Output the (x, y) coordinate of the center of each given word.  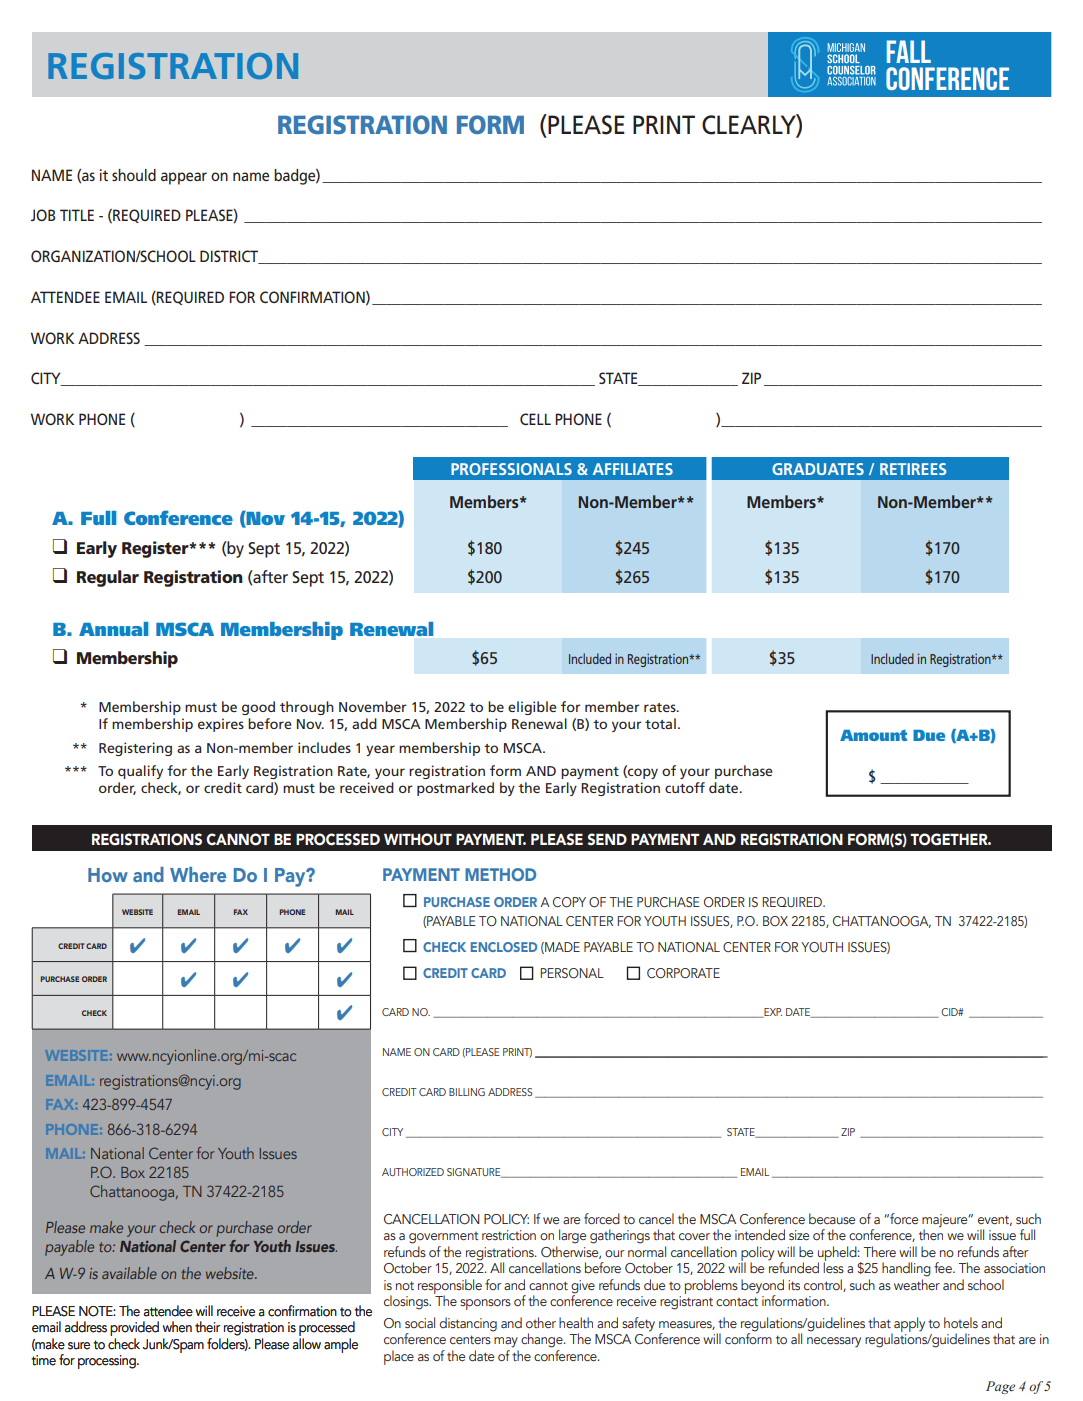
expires (221, 725)
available (129, 1273)
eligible (532, 708)
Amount (873, 735)
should (134, 175)
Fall (909, 51)
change (543, 1340)
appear (184, 178)
